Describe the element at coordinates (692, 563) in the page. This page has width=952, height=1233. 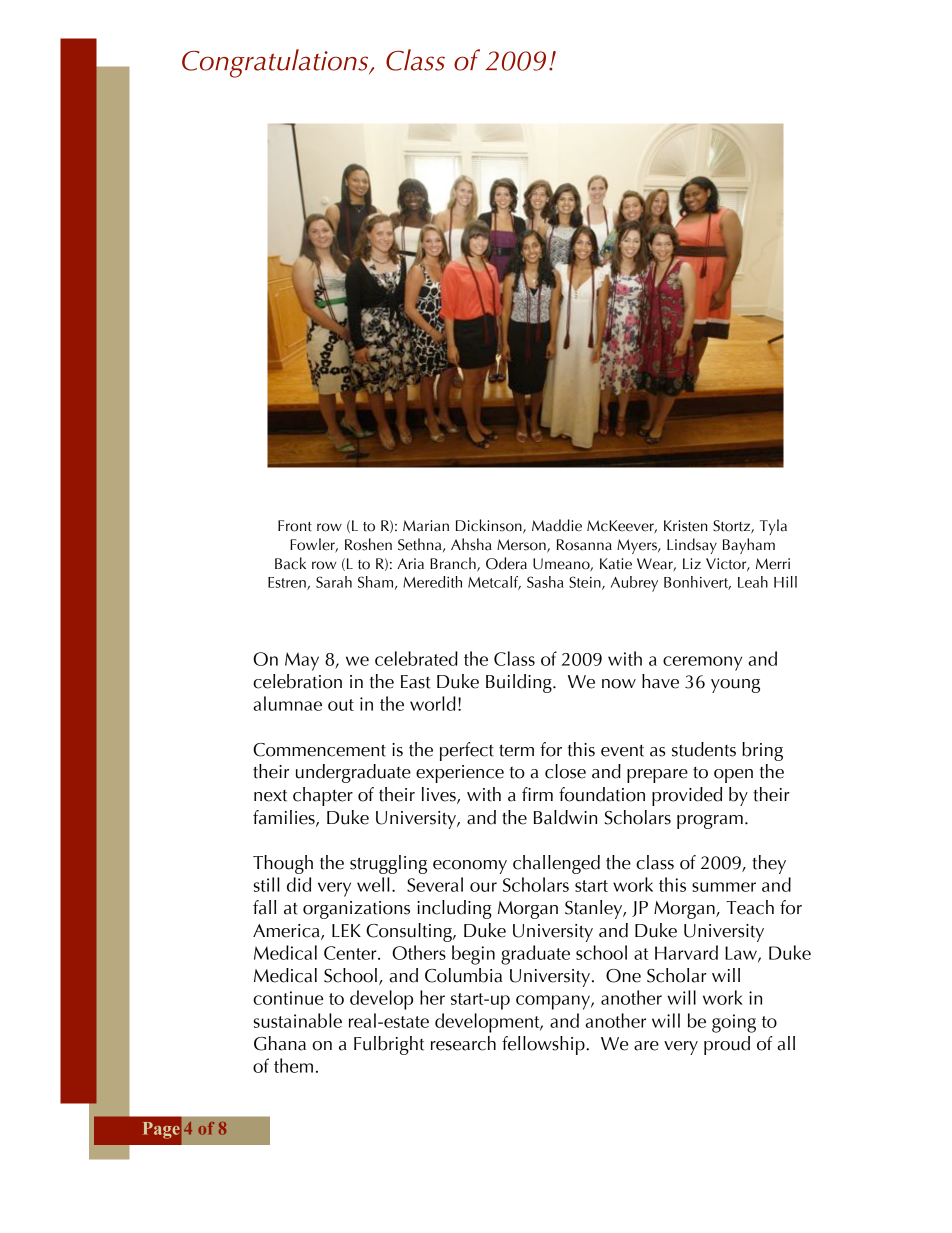
I see `Liz` at that location.
